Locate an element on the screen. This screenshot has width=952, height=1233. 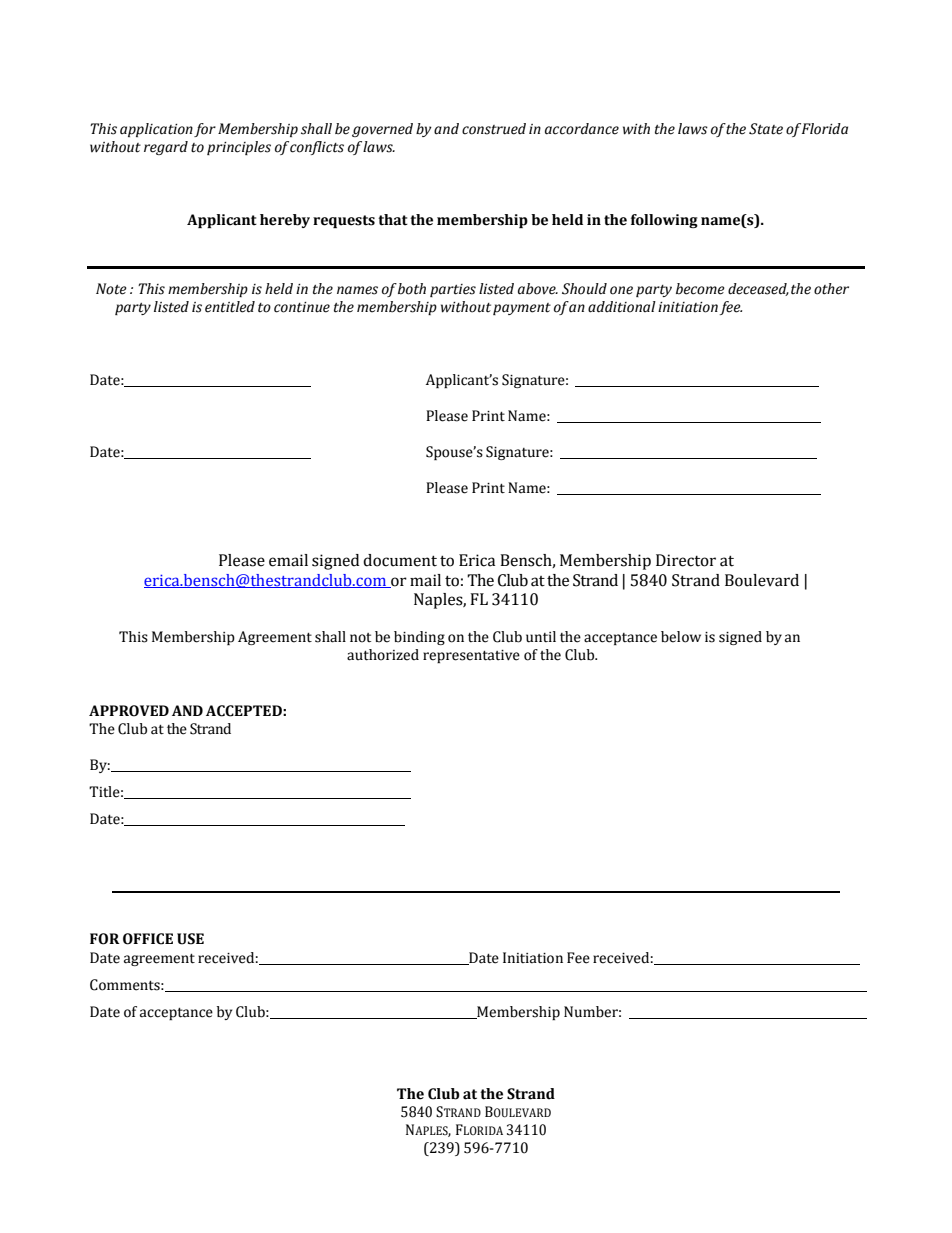
regard is located at coordinates (166, 148).
